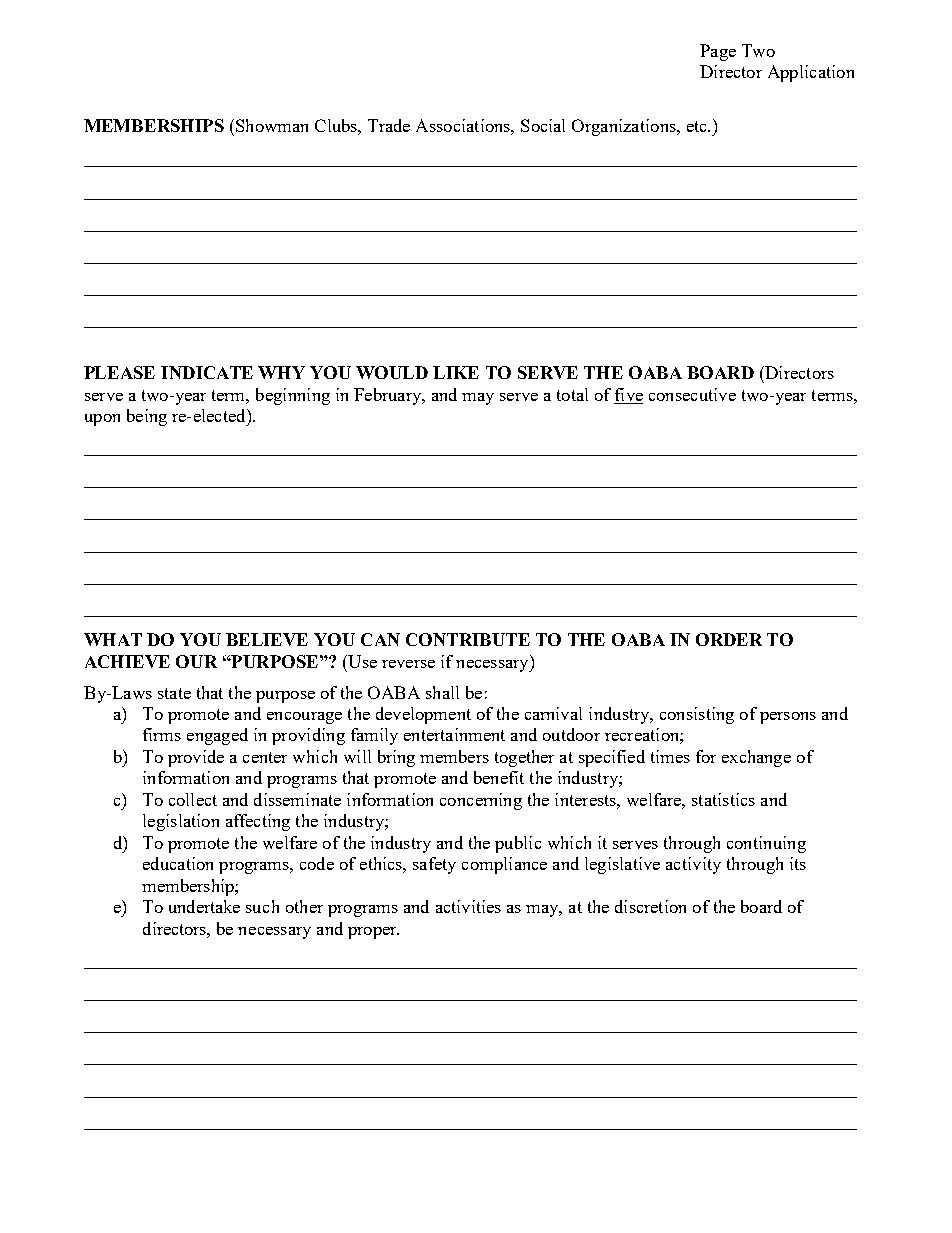  Describe the element at coordinates (693, 865) in the screenshot. I see `activity` at that location.
